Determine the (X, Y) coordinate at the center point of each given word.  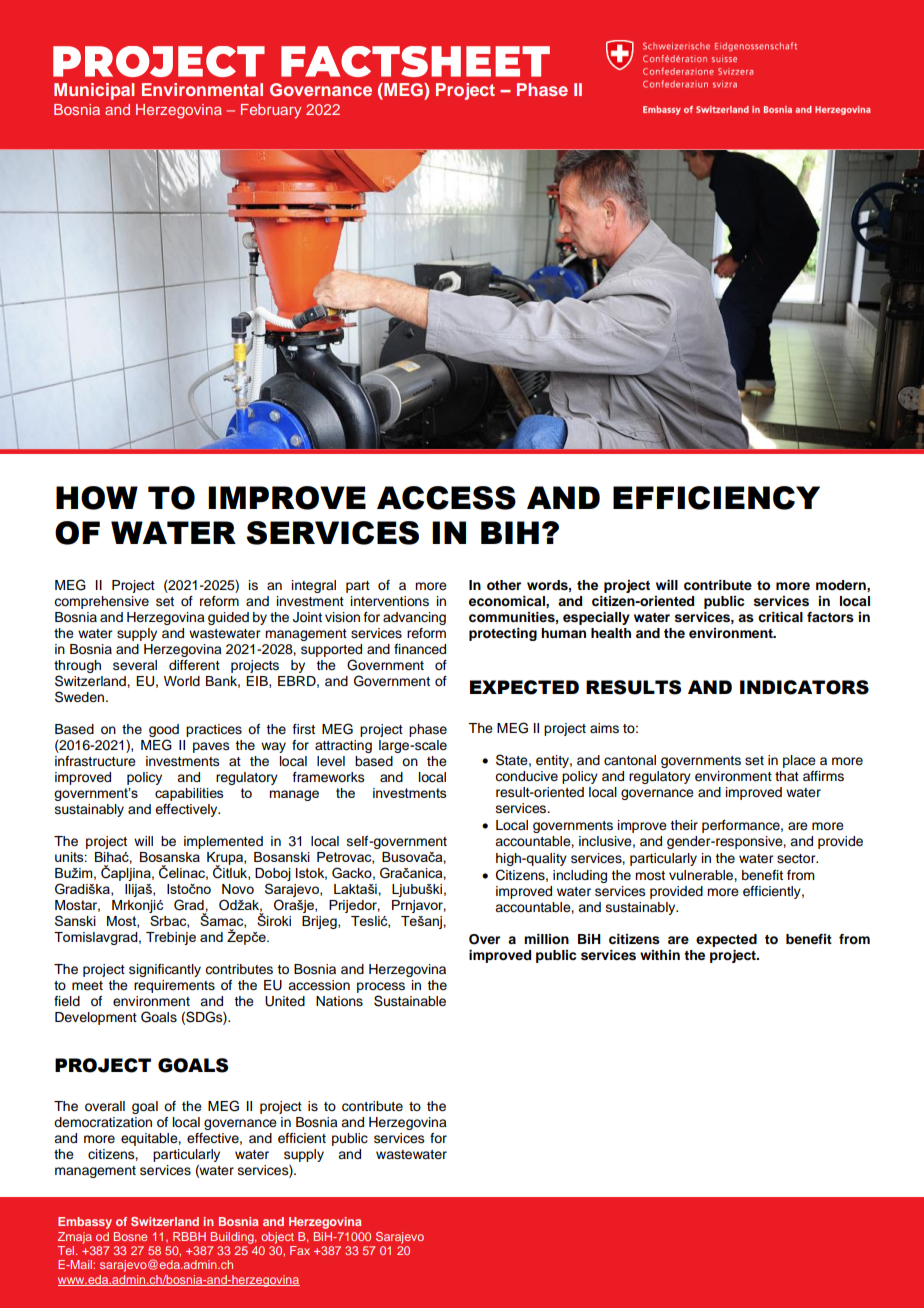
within (660, 955)
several (135, 665)
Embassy (85, 1223)
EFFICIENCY (716, 498)
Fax (300, 1250)
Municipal (94, 91)
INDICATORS (804, 687)
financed (420, 649)
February (271, 111)
